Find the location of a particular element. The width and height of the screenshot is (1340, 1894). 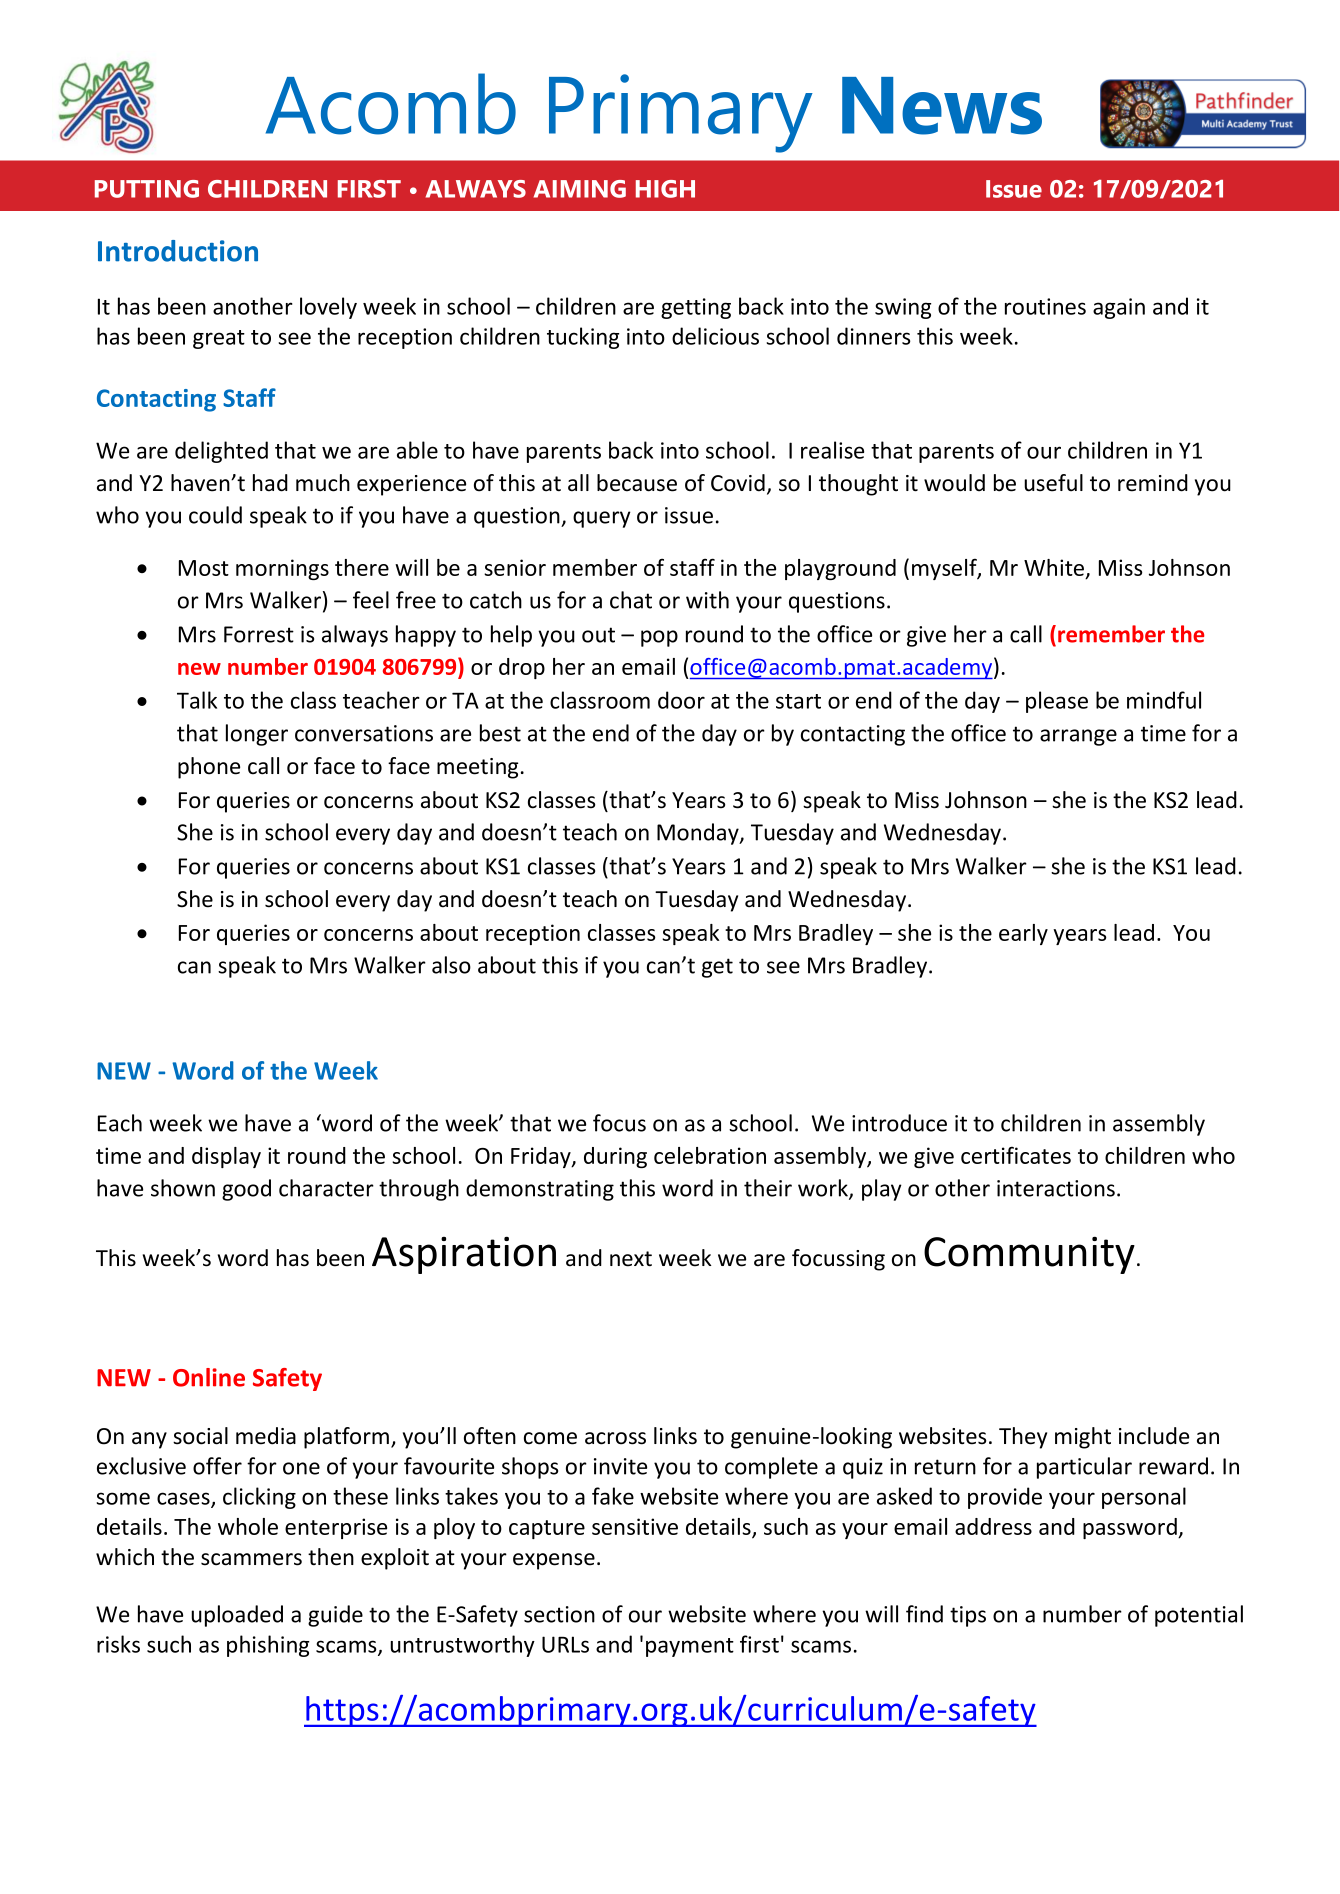

uploaded is located at coordinates (237, 1616).
